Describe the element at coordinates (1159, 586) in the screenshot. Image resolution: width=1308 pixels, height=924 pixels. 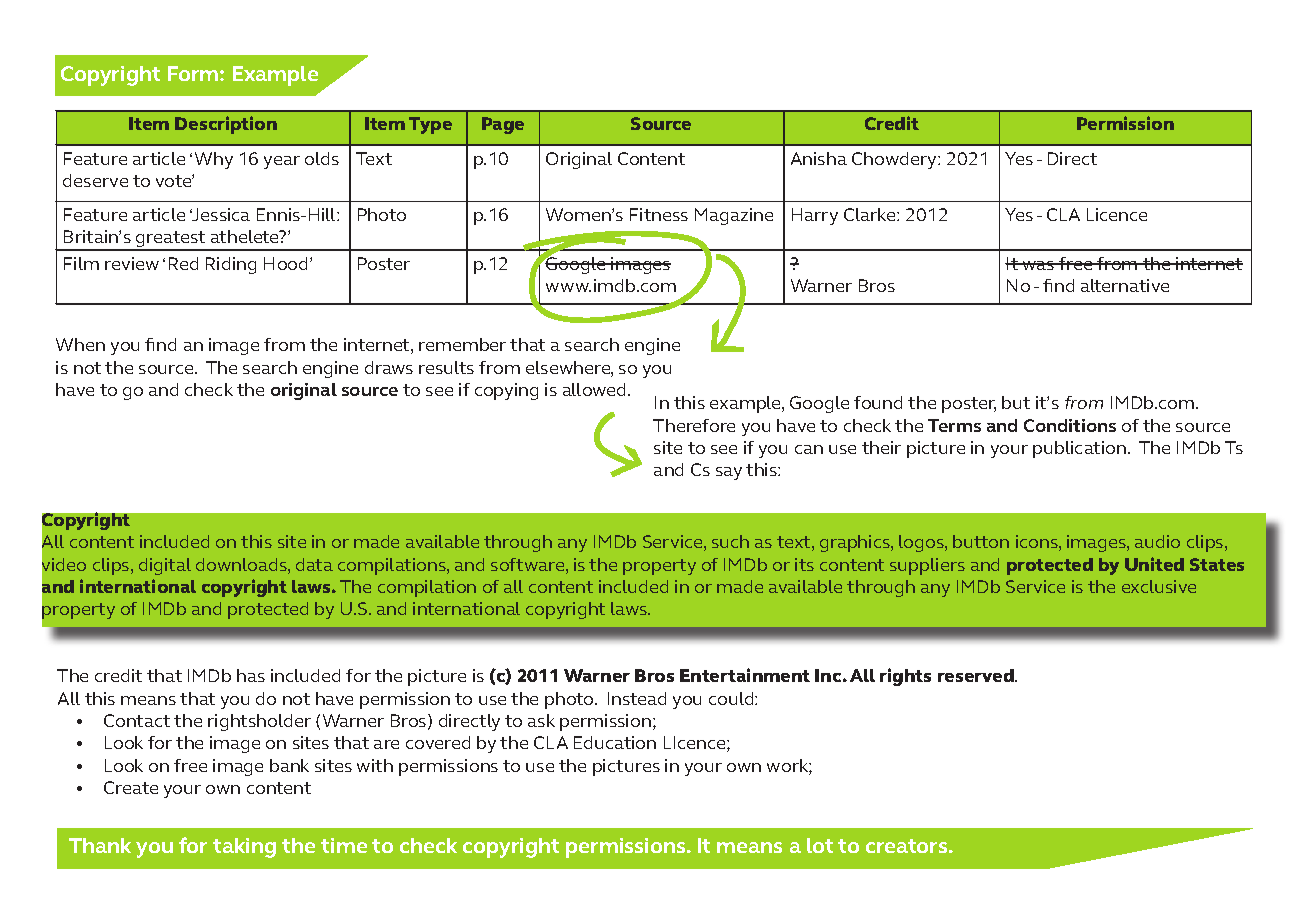
I see `exclusive` at that location.
